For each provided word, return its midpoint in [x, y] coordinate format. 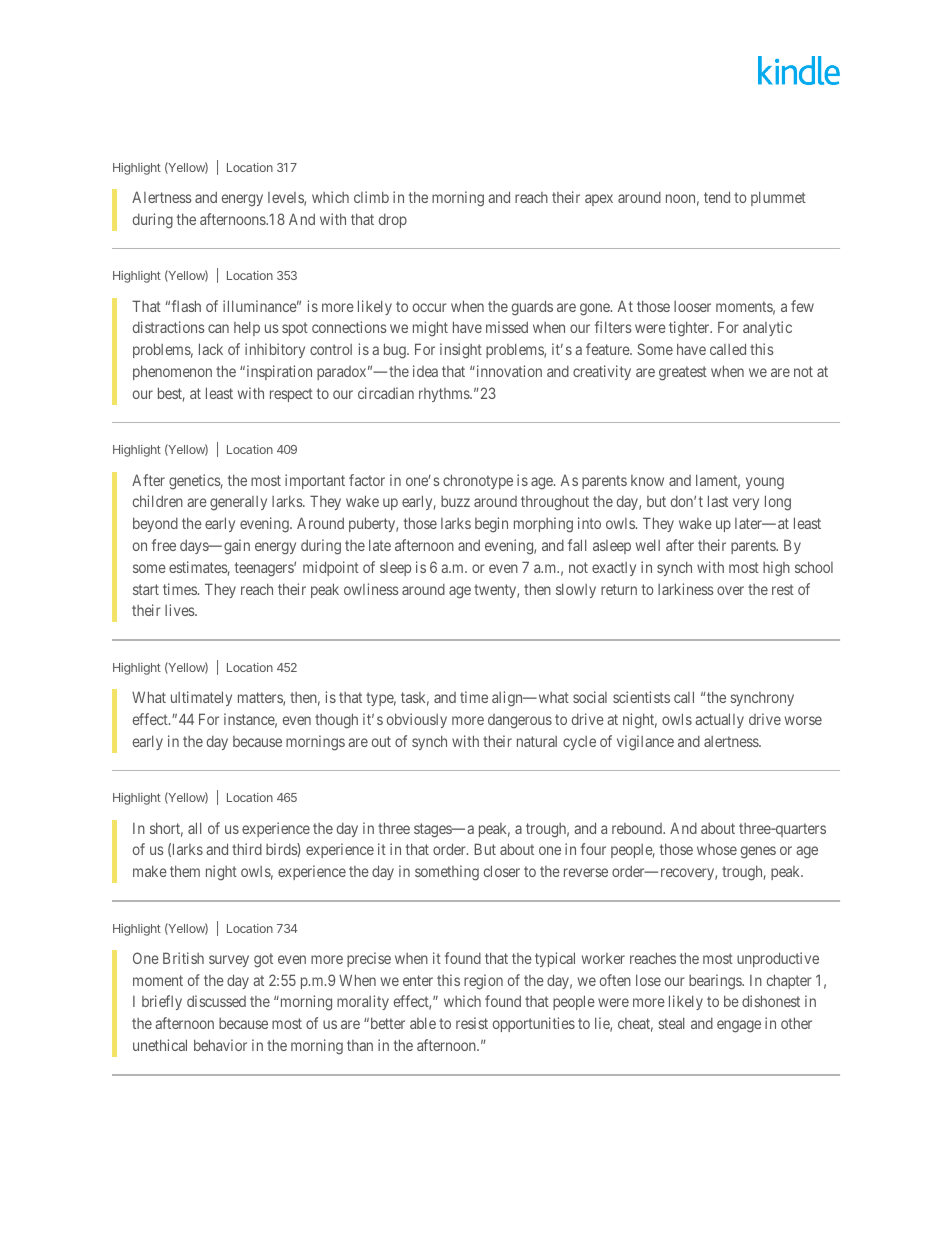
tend [717, 197]
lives [180, 610]
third [247, 849]
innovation [508, 371]
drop [393, 221]
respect [291, 395]
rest [783, 589]
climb [371, 197]
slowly [576, 590]
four [593, 849]
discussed [216, 1001]
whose [717, 849]
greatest [683, 373]
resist [472, 1023]
